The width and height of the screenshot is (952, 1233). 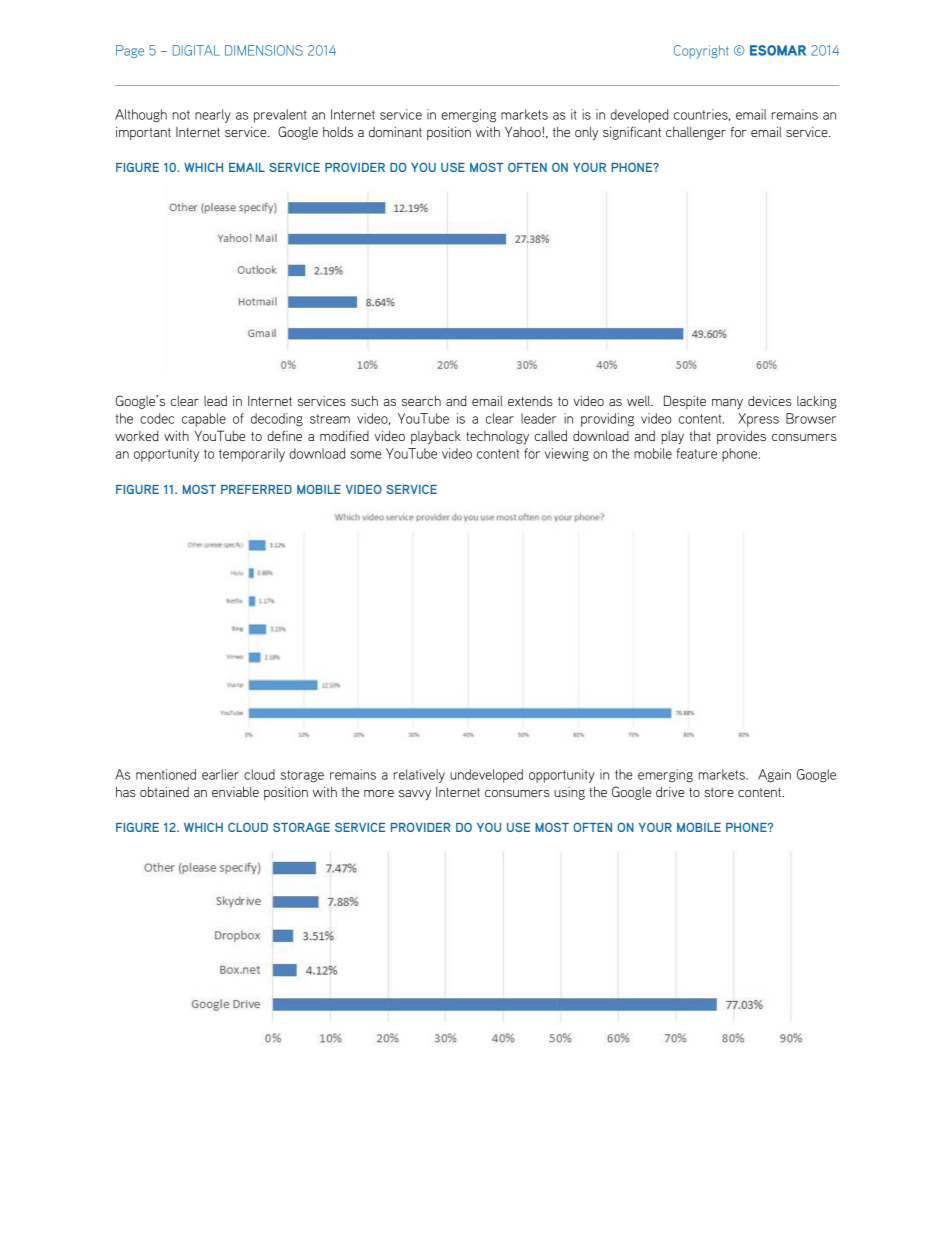 I want to click on DIGITAL, so click(x=196, y=50).
